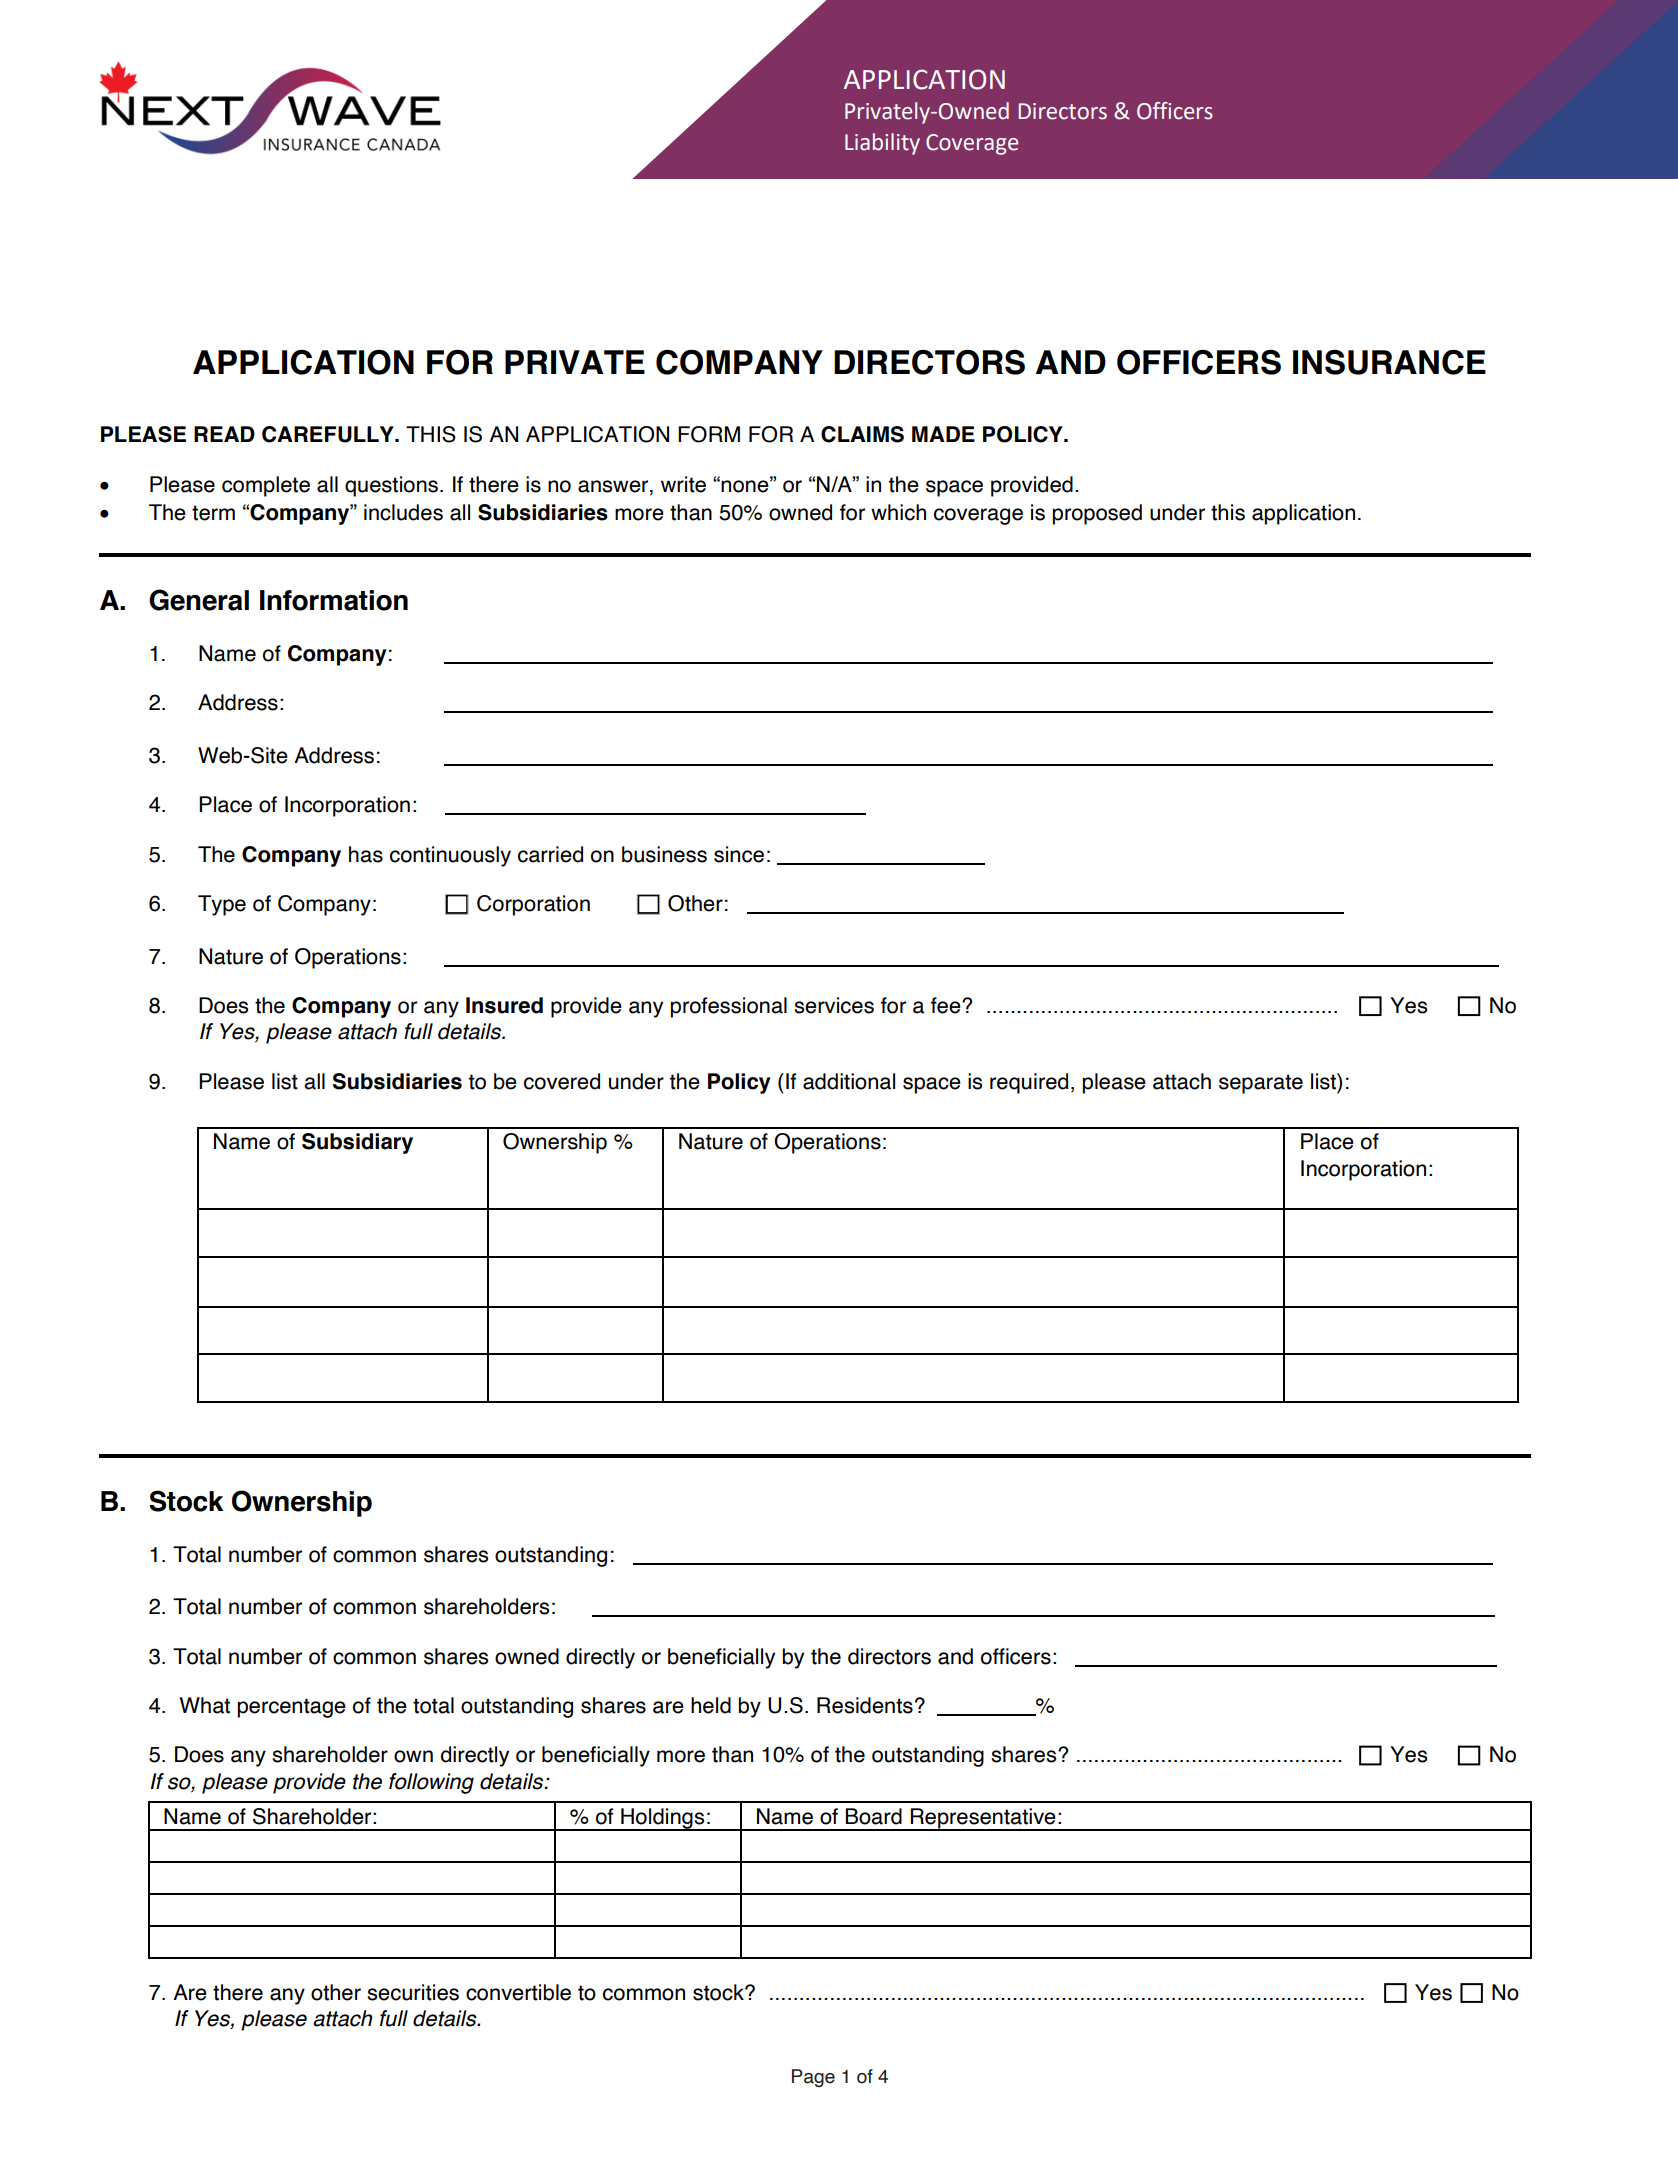  What do you see at coordinates (728, 1007) in the page?
I see `professional` at bounding box center [728, 1007].
